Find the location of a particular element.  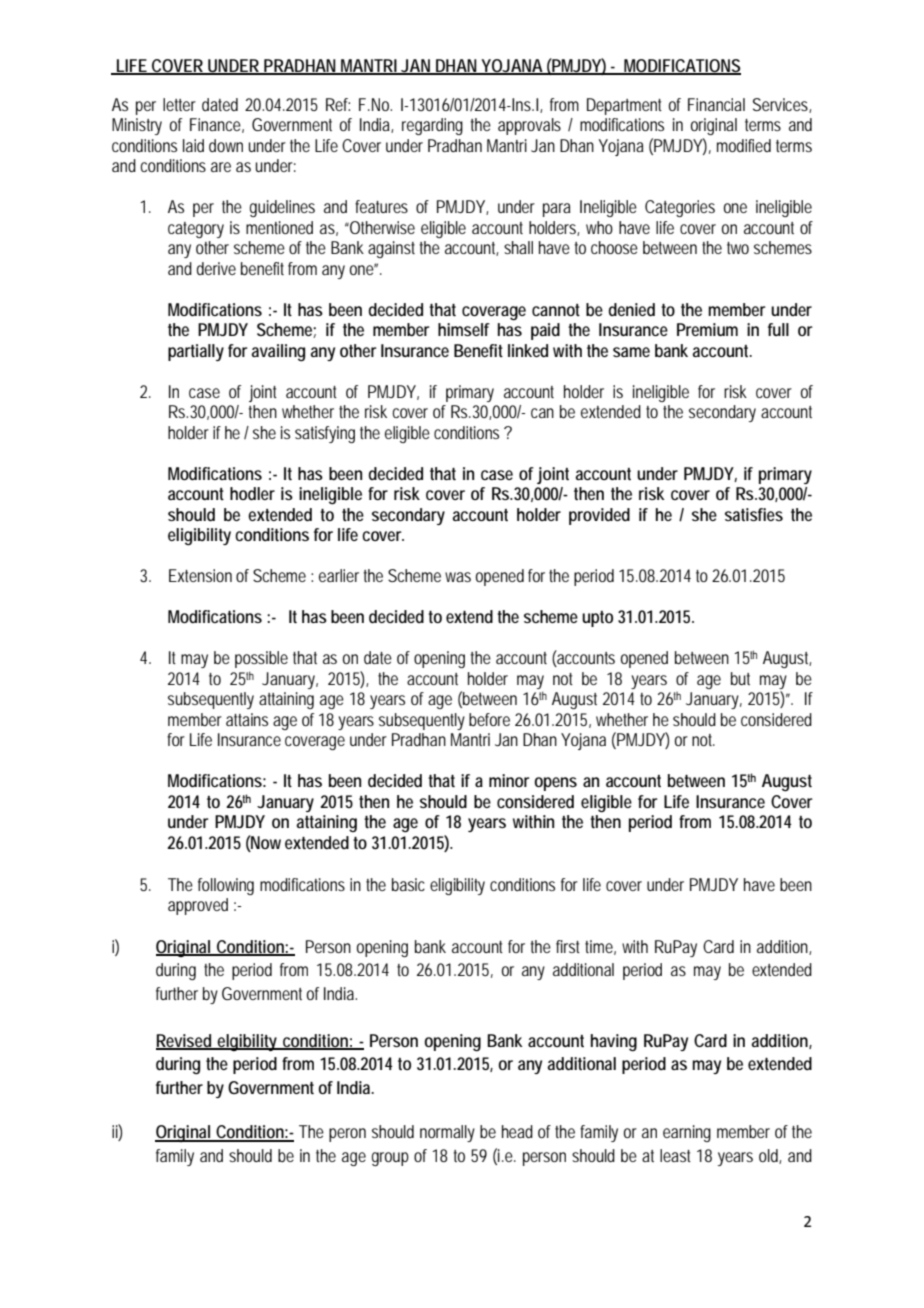

earning is located at coordinates (687, 1133).
